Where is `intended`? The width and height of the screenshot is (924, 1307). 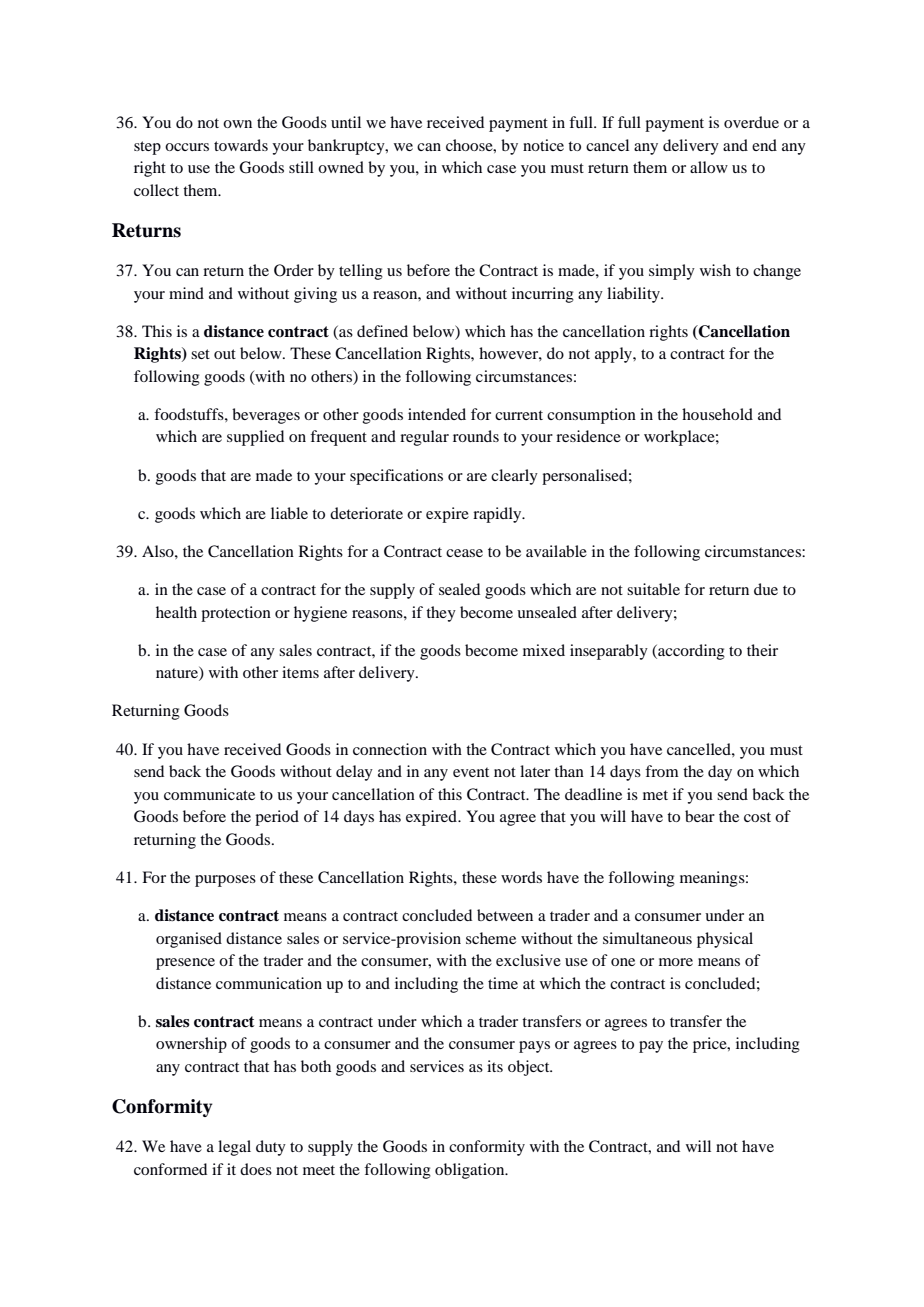 intended is located at coordinates (437, 414).
